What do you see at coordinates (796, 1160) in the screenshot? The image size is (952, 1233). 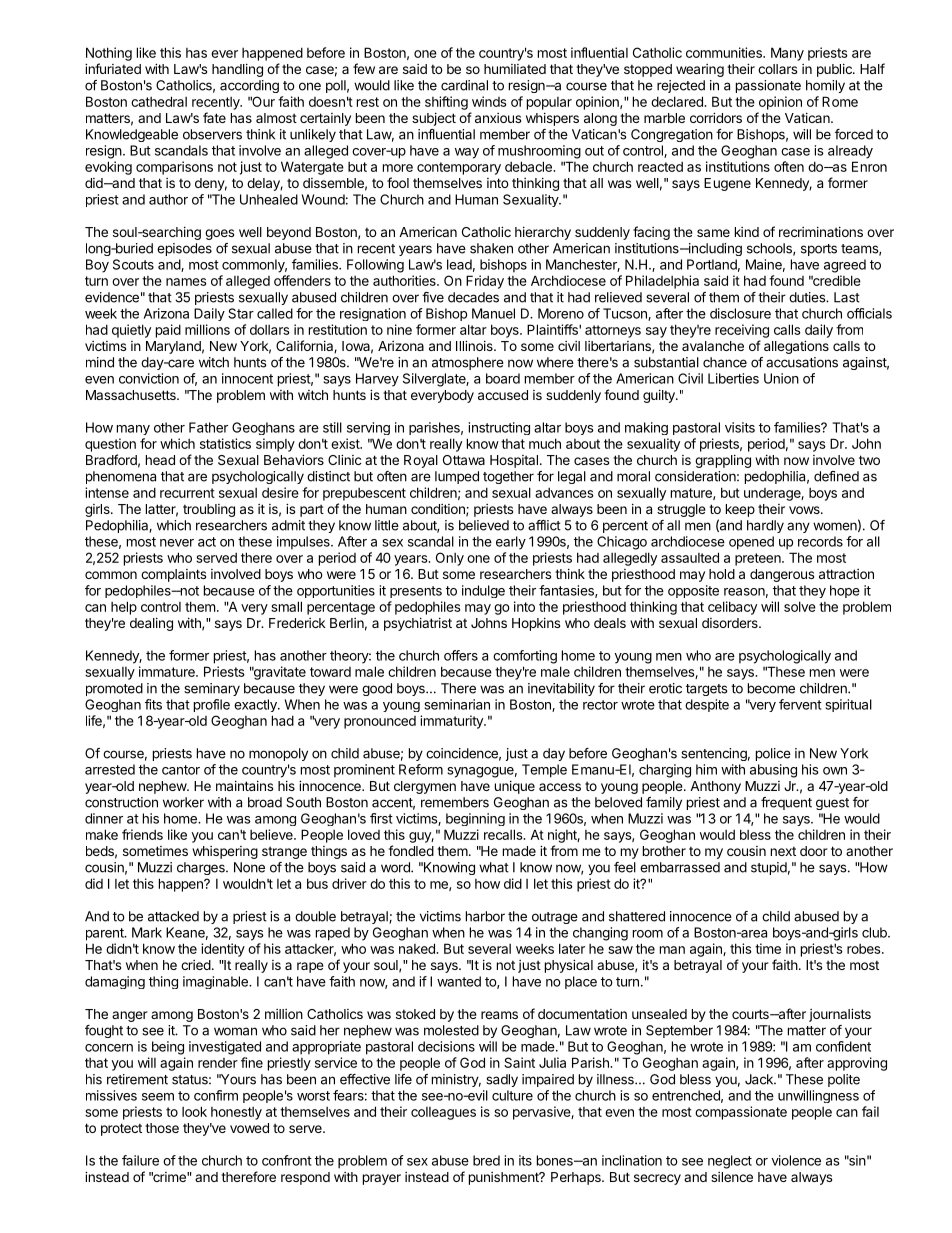 I see `violence` at bounding box center [796, 1160].
